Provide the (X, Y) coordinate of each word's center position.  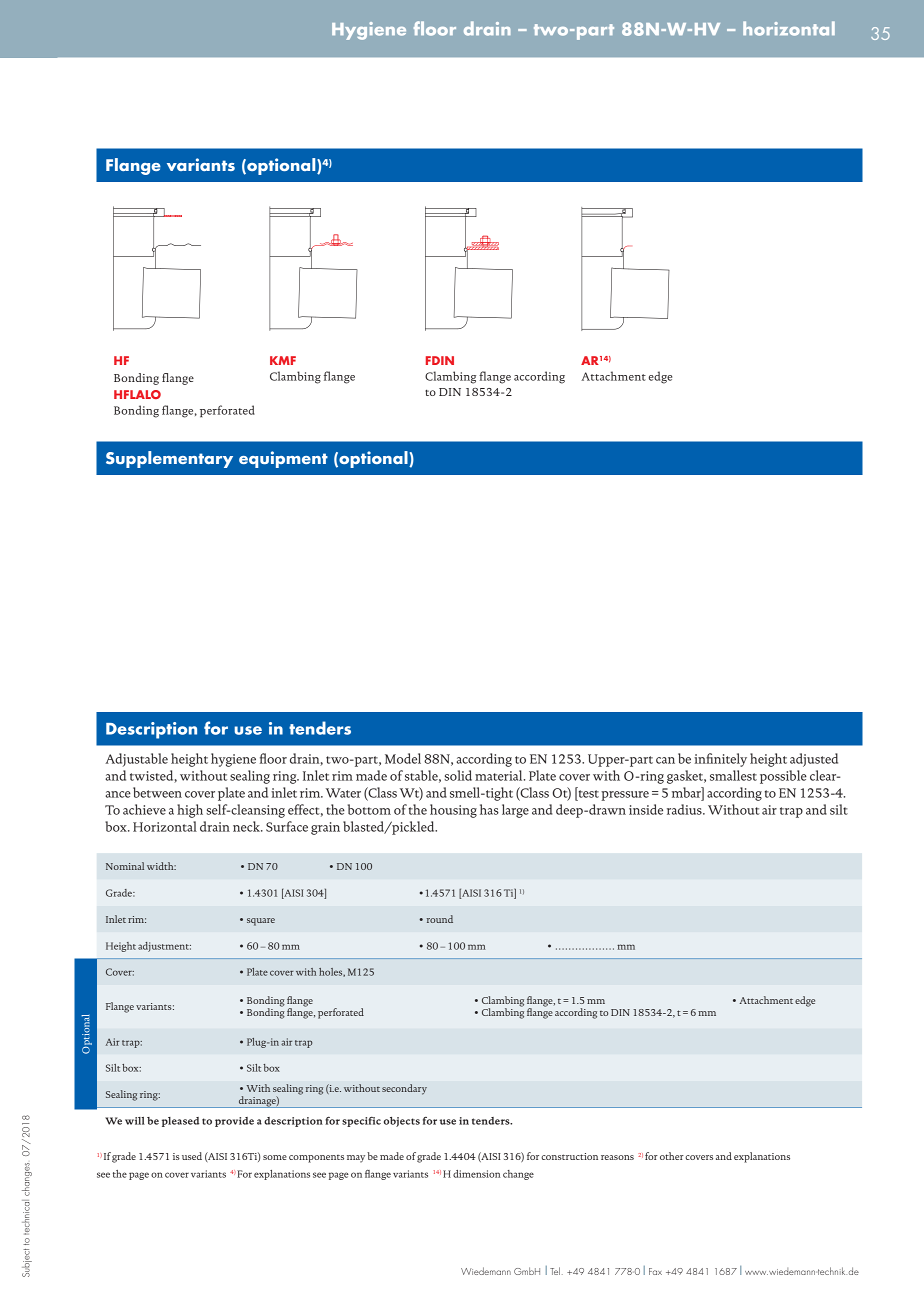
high (190, 811)
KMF (283, 360)
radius (685, 809)
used (192, 1156)
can (665, 760)
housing (453, 811)
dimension (476, 1174)
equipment (283, 459)
